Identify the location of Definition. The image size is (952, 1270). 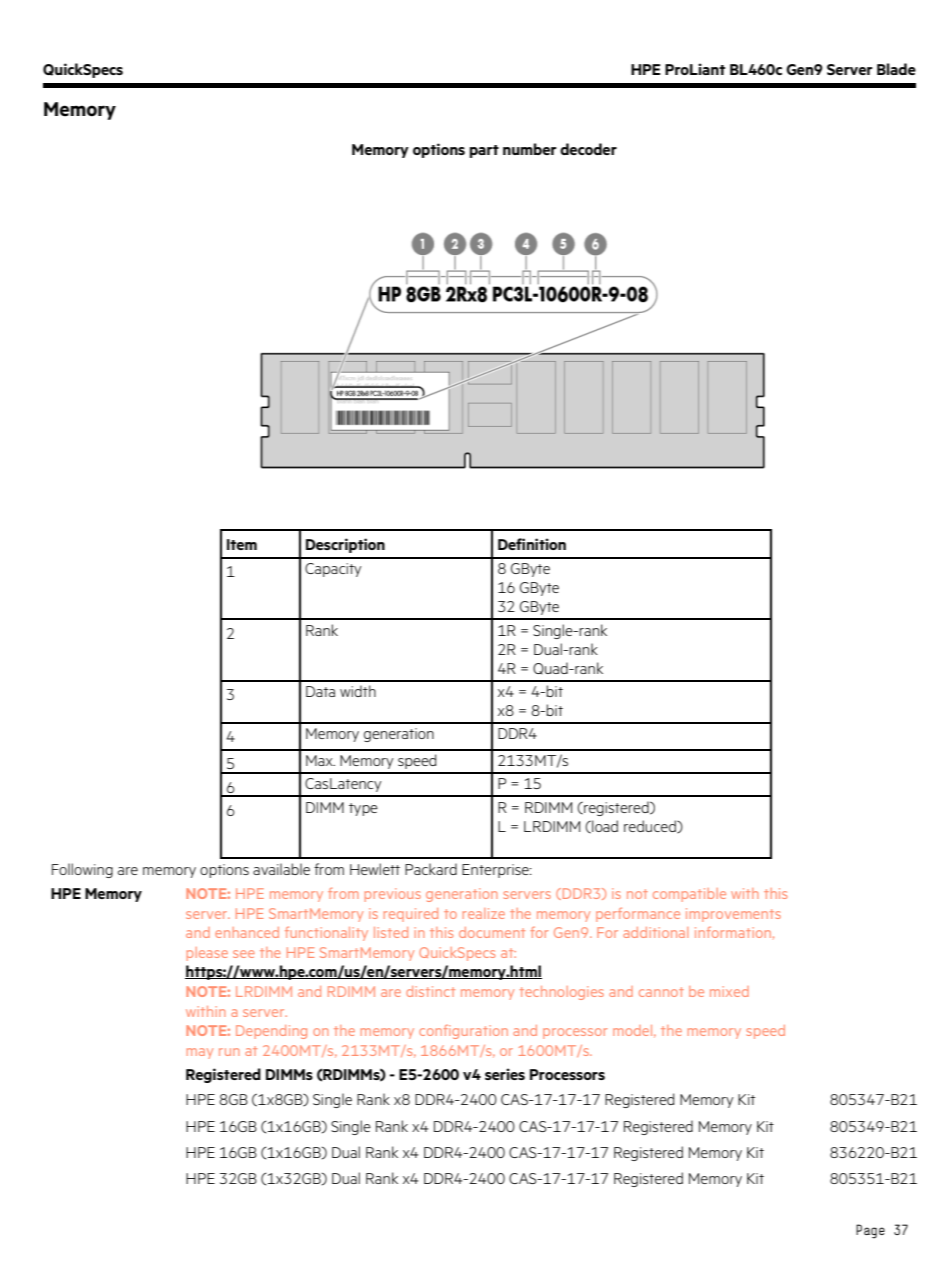
(532, 544).
